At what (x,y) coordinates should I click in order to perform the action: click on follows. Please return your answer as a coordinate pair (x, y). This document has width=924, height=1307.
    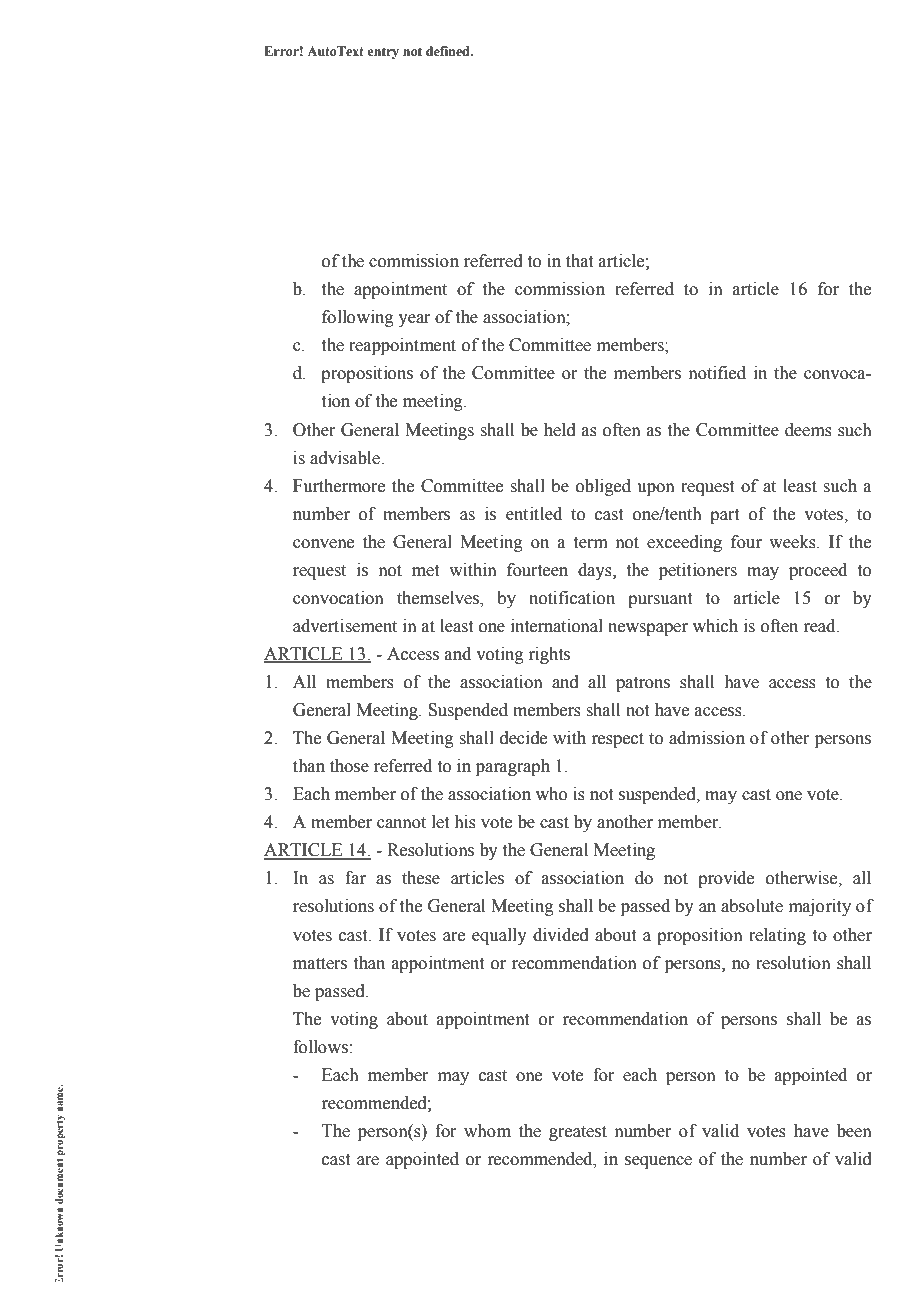
    Looking at the image, I should click on (320, 1047).
